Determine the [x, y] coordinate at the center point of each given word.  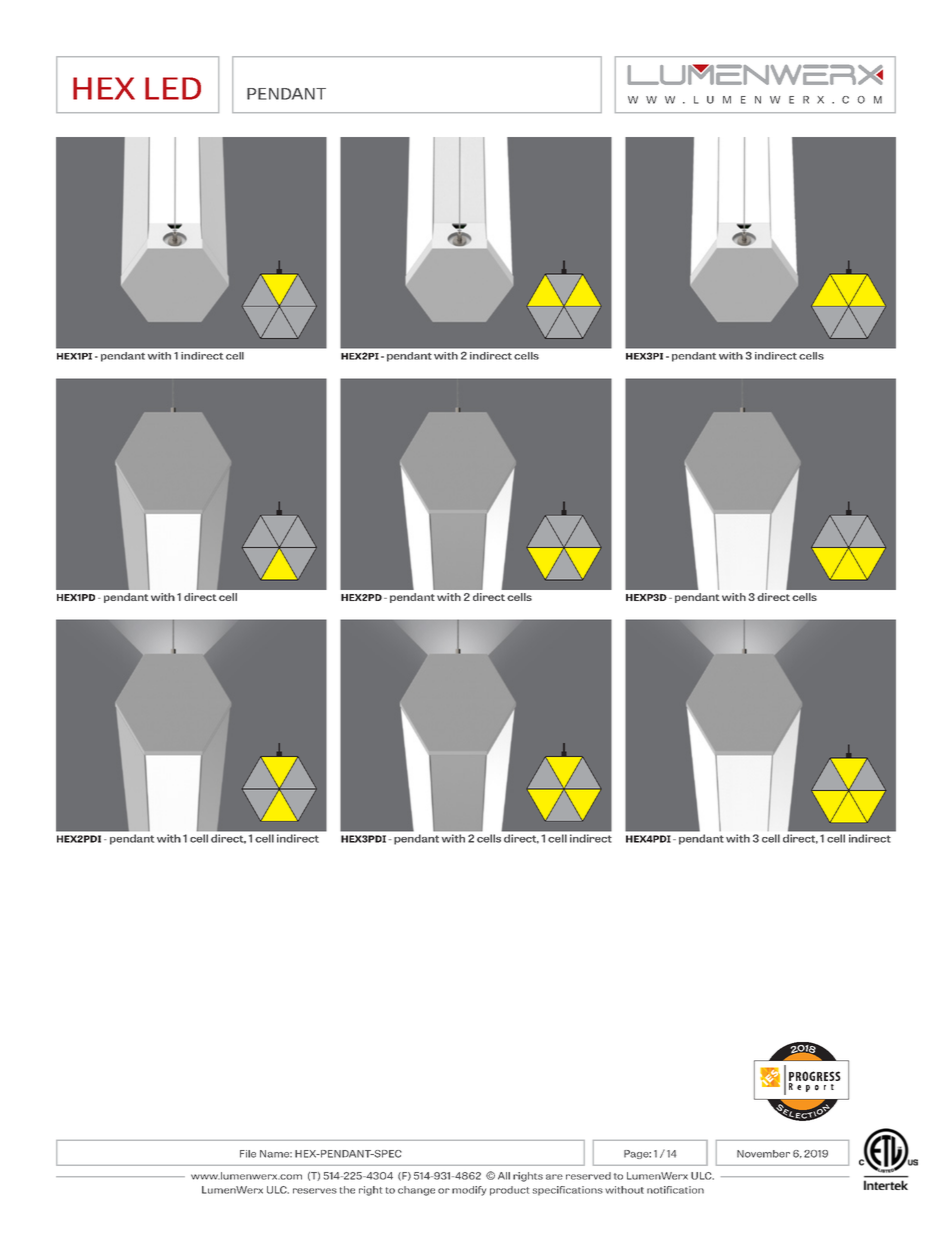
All [504, 1176]
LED [173, 88]
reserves [315, 1191]
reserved [588, 1176]
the [347, 1190]
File [248, 1154]
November [763, 1154]
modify [469, 1191]
